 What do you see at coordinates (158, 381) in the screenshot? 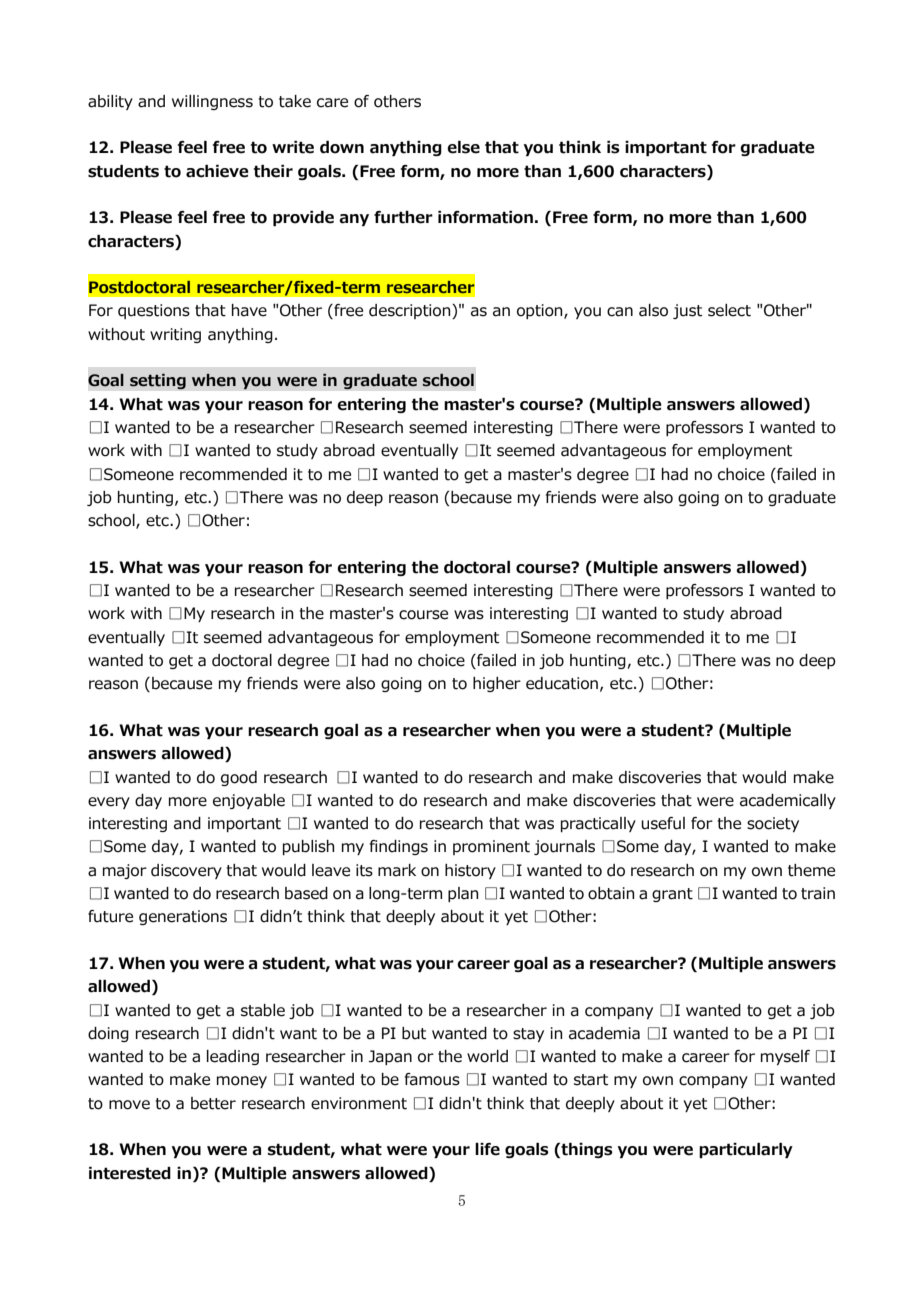
I see `setting` at bounding box center [158, 381].
